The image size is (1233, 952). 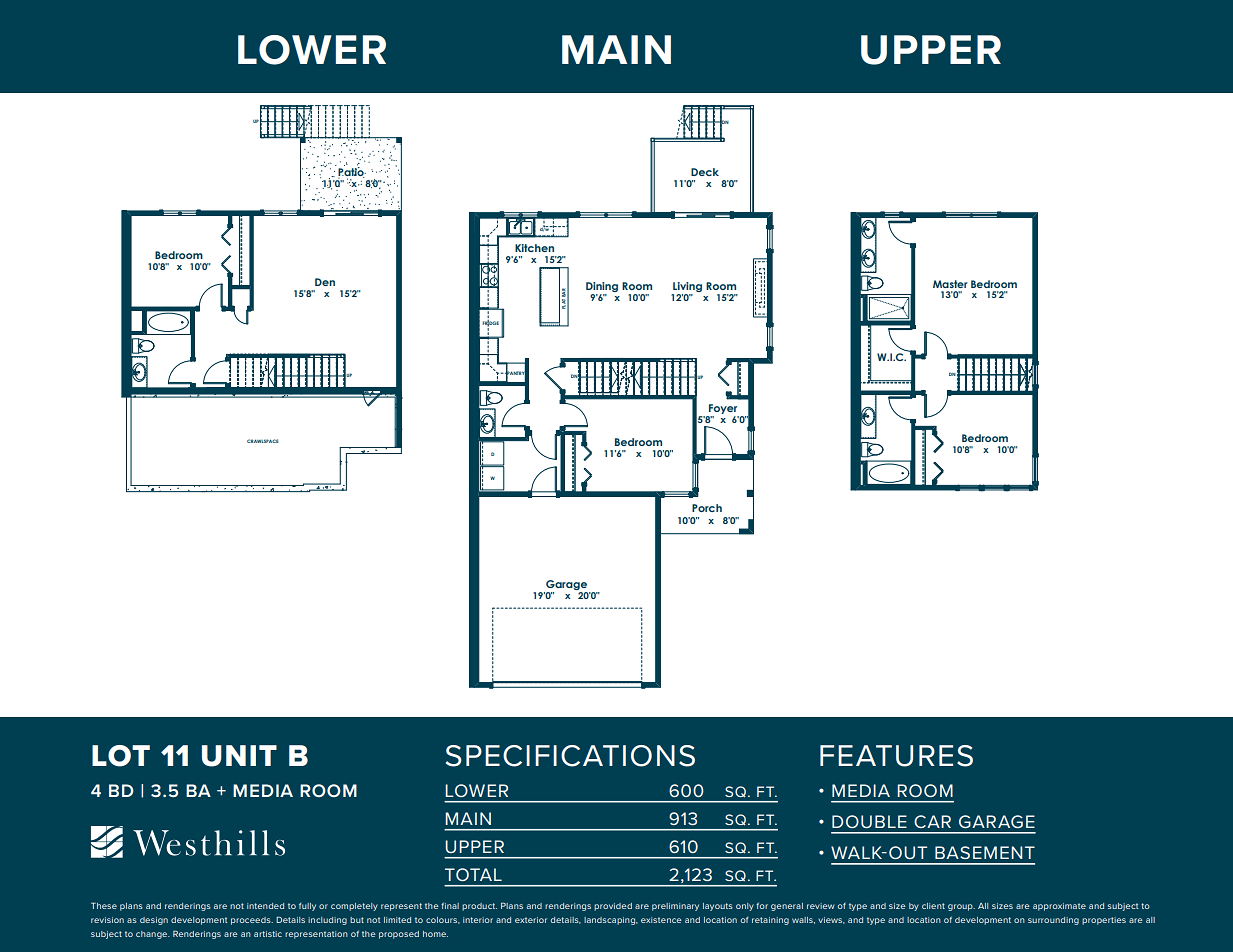 What do you see at coordinates (896, 756) in the screenshot?
I see `FEATURES` at bounding box center [896, 756].
